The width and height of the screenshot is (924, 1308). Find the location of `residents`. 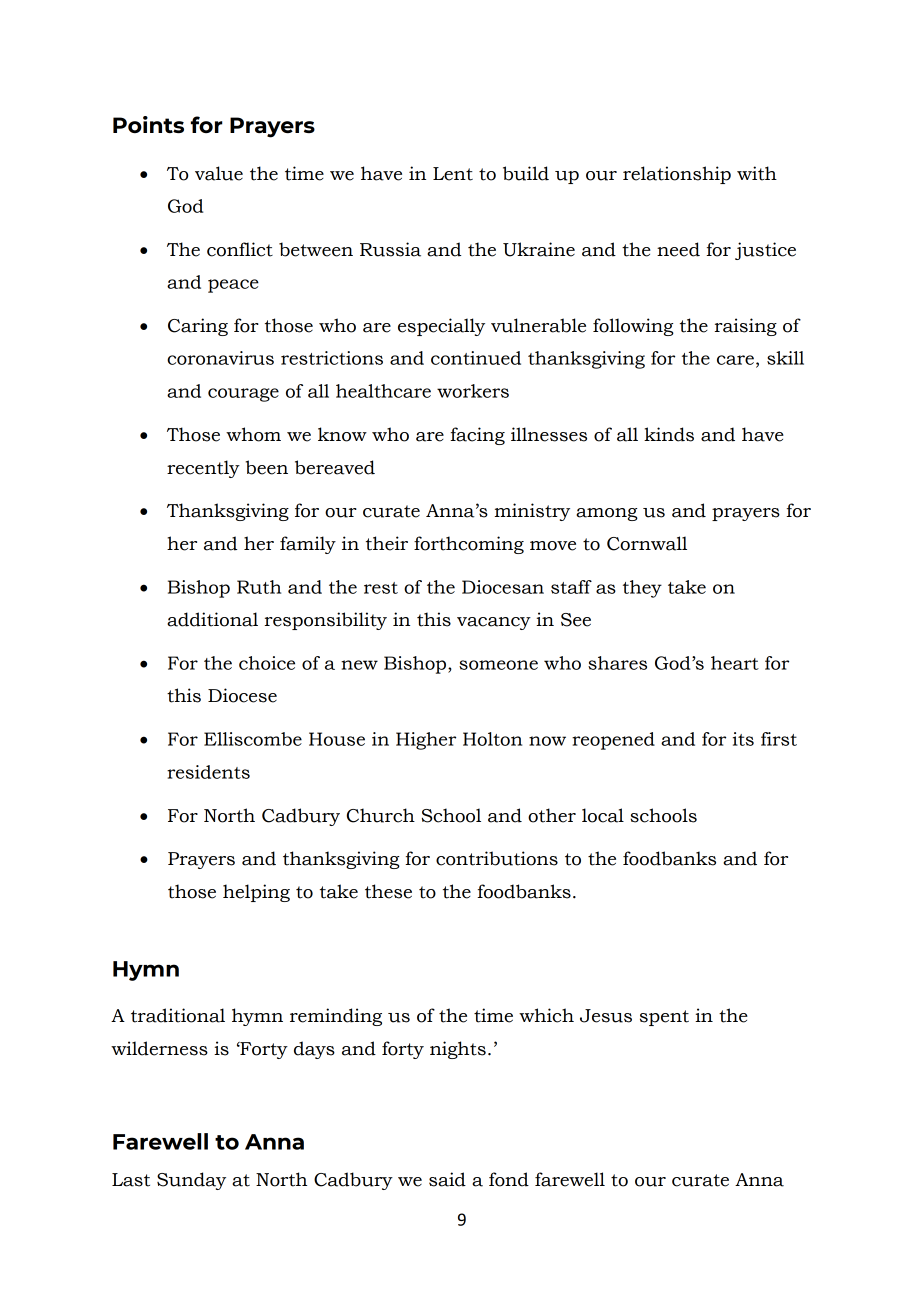

residents is located at coordinates (208, 772).
